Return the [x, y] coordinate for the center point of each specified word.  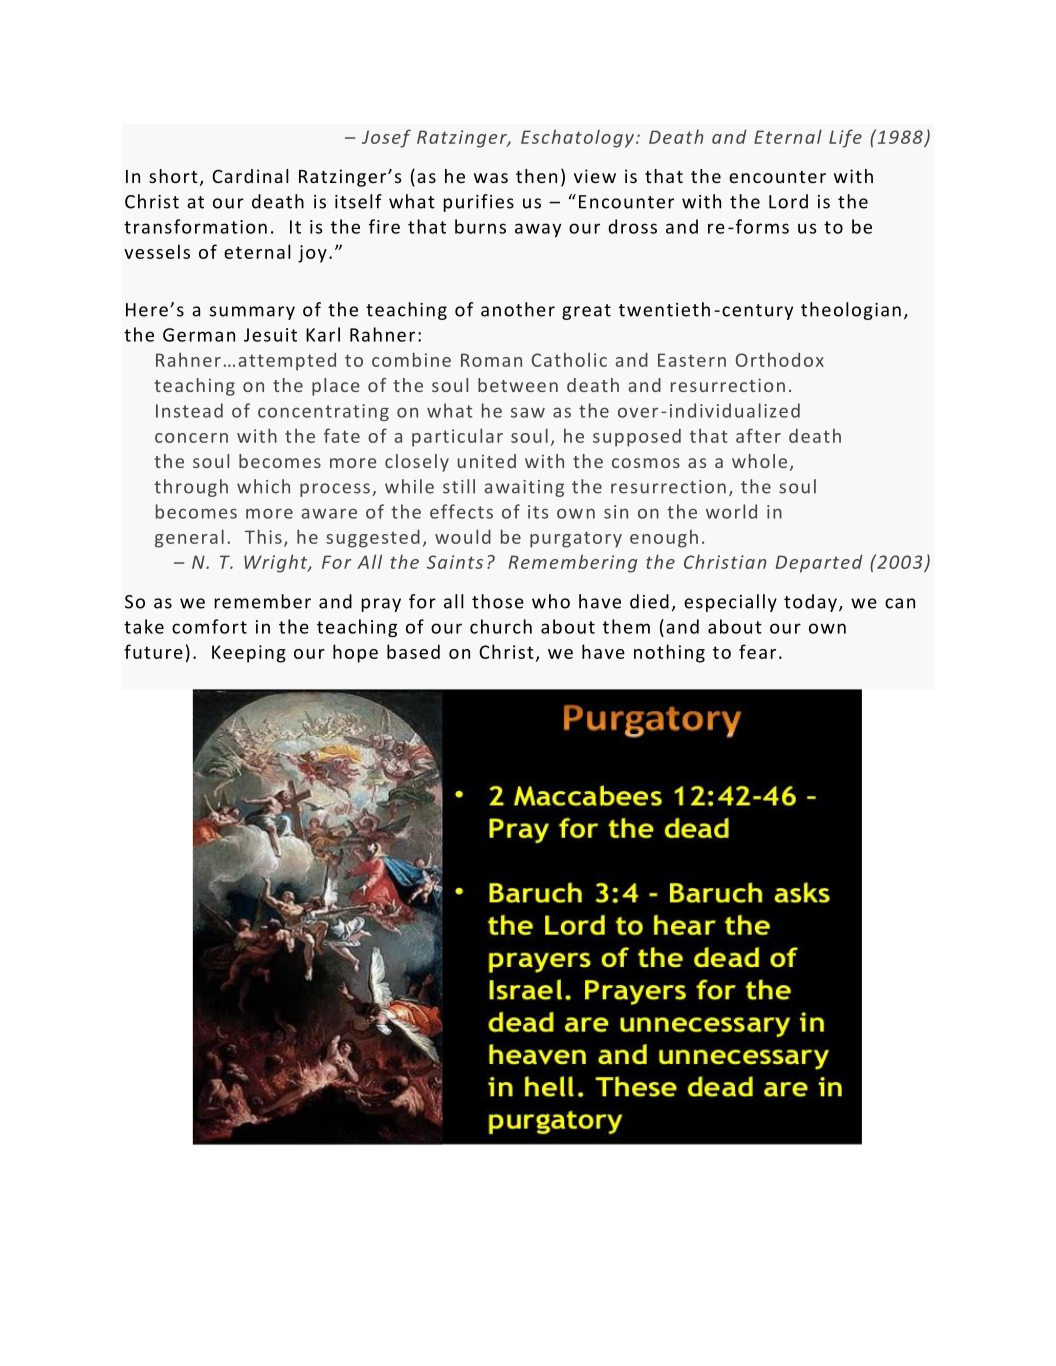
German [199, 335]
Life [845, 138]
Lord [788, 201]
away [538, 230]
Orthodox [780, 359]
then [536, 176]
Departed [819, 563]
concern [191, 438]
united [487, 461]
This [263, 536]
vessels [157, 251]
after [758, 435]
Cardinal [250, 176]
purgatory [576, 539]
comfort [209, 626]
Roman [491, 360]
